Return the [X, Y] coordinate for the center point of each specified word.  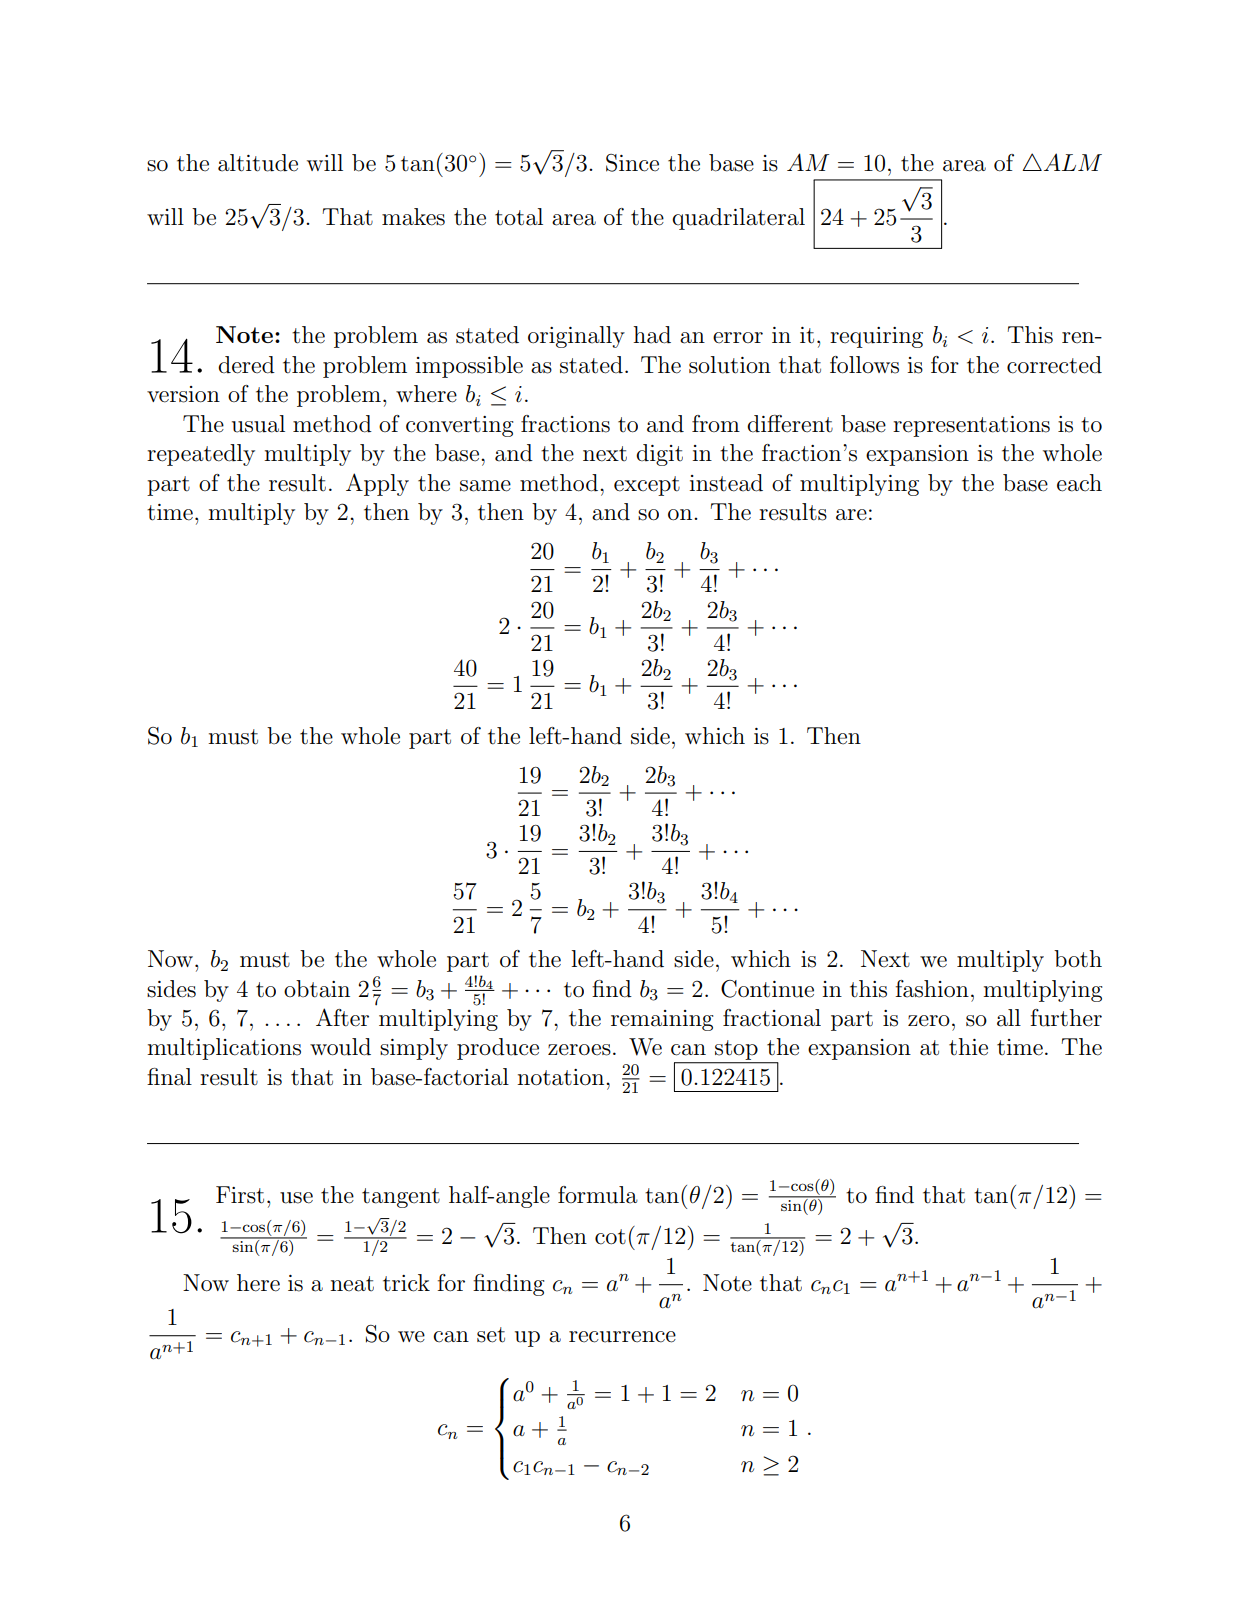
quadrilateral [738, 219]
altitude [258, 163]
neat [352, 1284]
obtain [317, 989]
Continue [767, 989]
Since [632, 163]
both [1078, 958]
